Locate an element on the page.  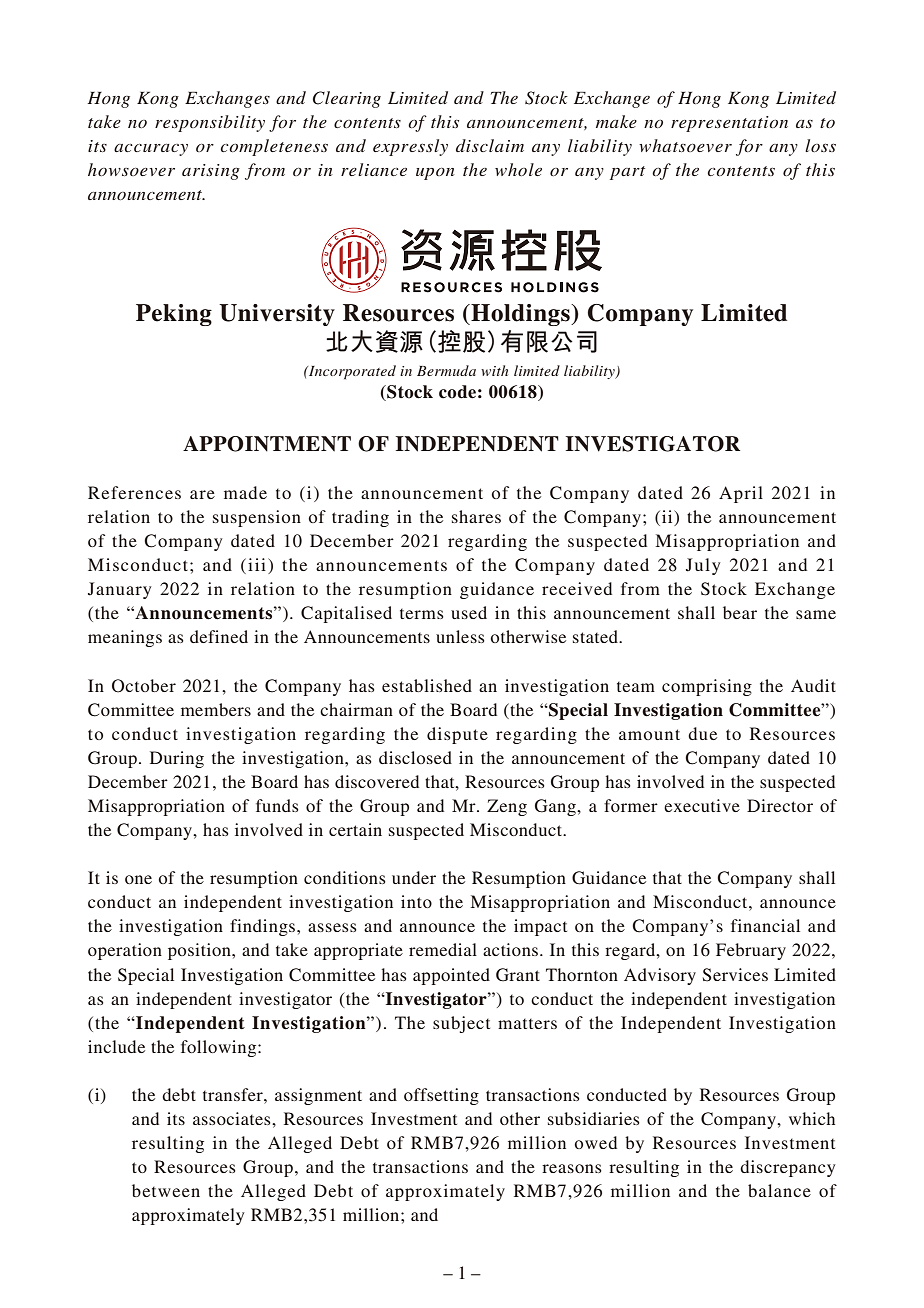
During is located at coordinates (177, 759).
